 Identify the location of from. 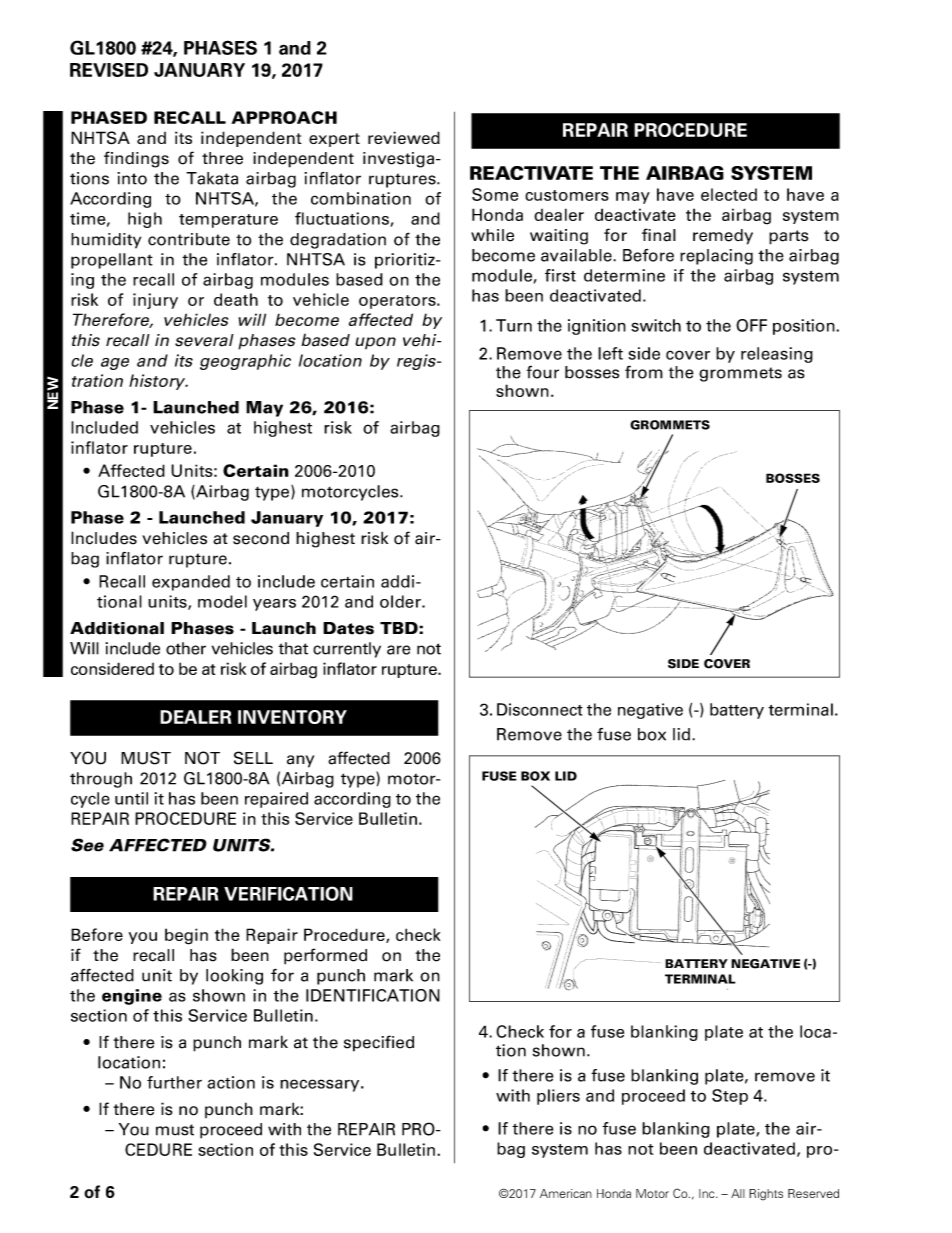
(644, 372).
